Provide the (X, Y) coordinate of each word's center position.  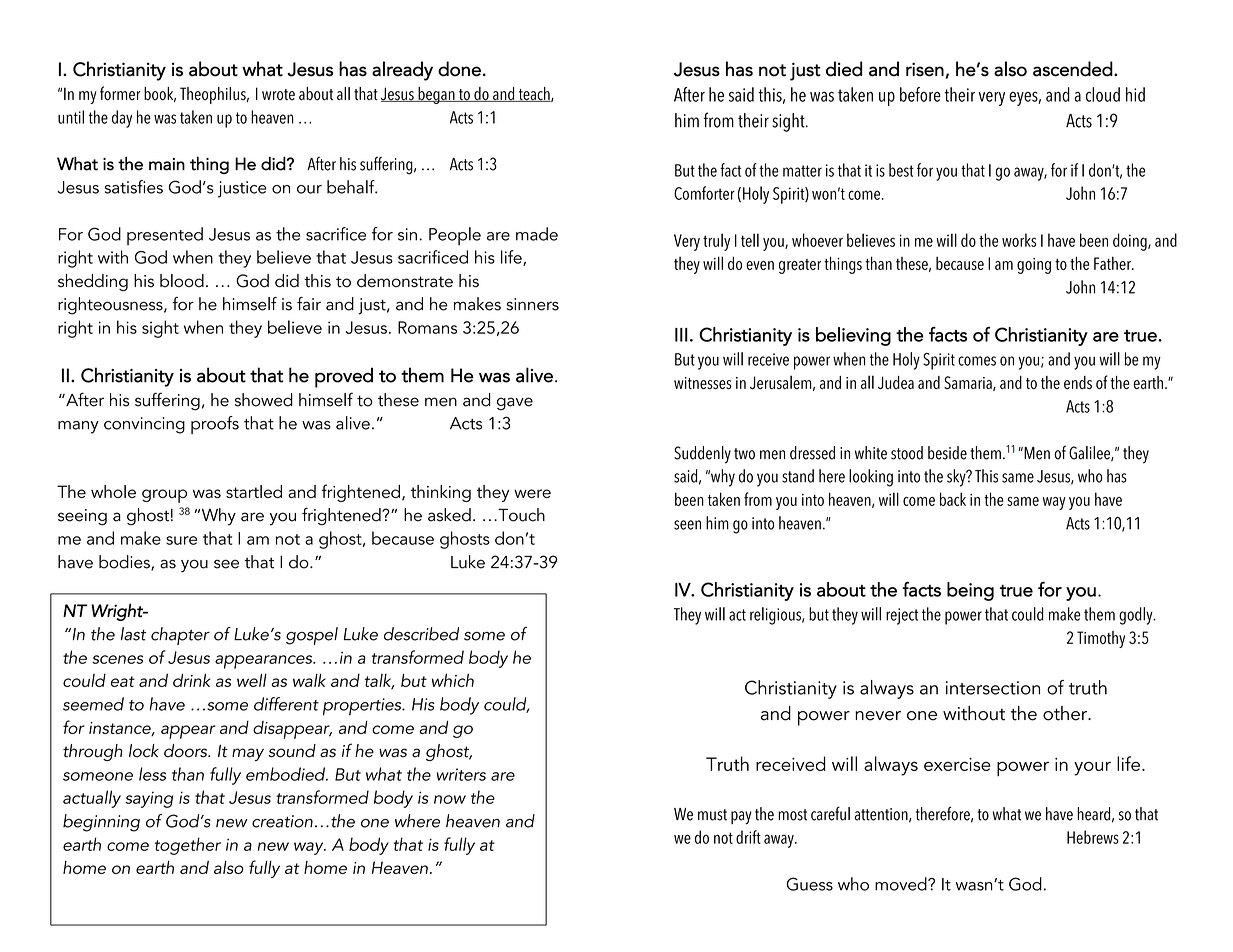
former (120, 93)
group (164, 496)
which (453, 680)
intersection (993, 688)
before (920, 94)
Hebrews (1093, 837)
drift (748, 837)
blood (182, 281)
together (188, 846)
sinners (533, 304)
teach (534, 94)
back (953, 499)
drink (191, 680)
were (532, 493)
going (1034, 266)
